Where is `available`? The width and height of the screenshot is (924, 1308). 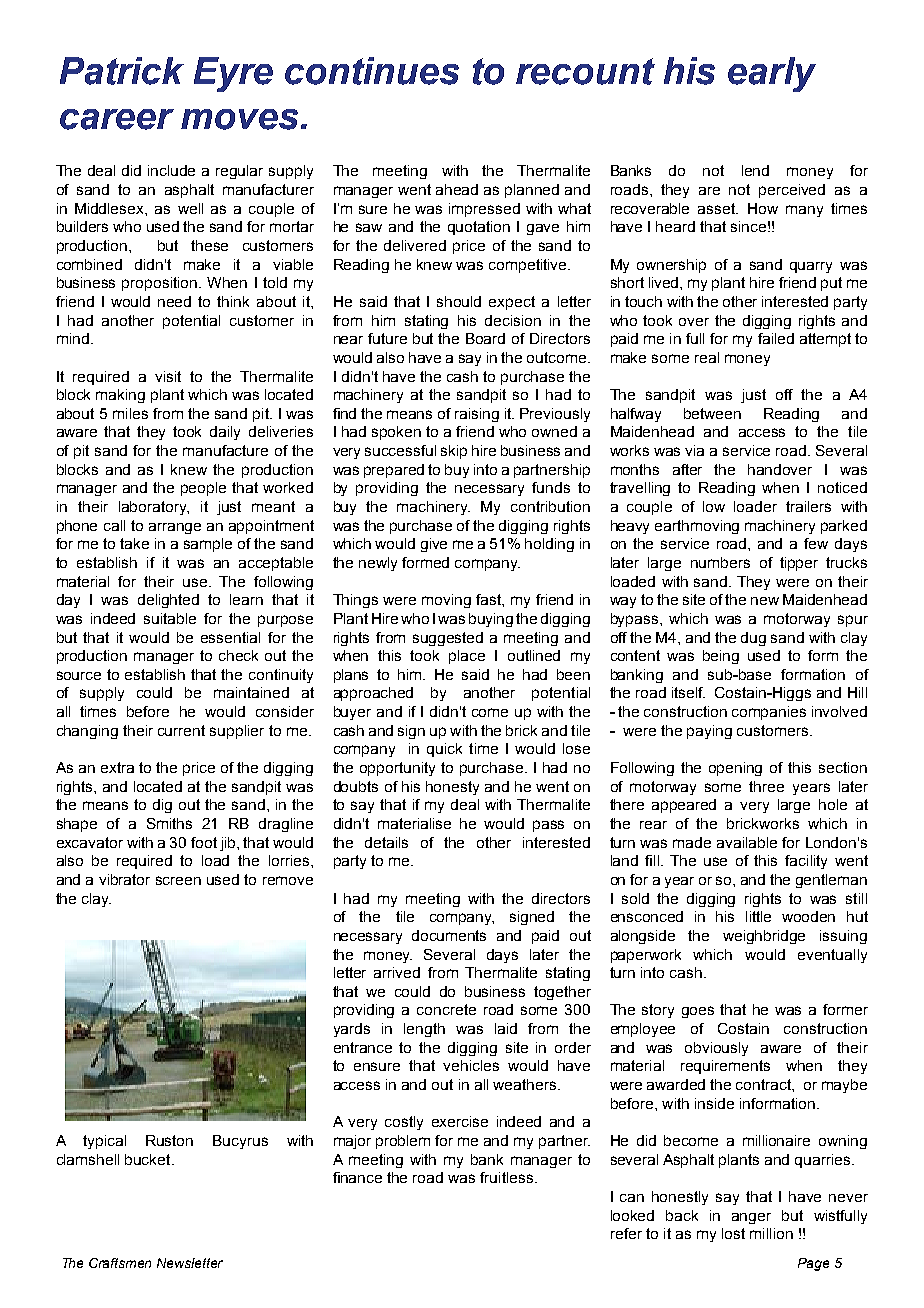
available is located at coordinates (747, 842).
